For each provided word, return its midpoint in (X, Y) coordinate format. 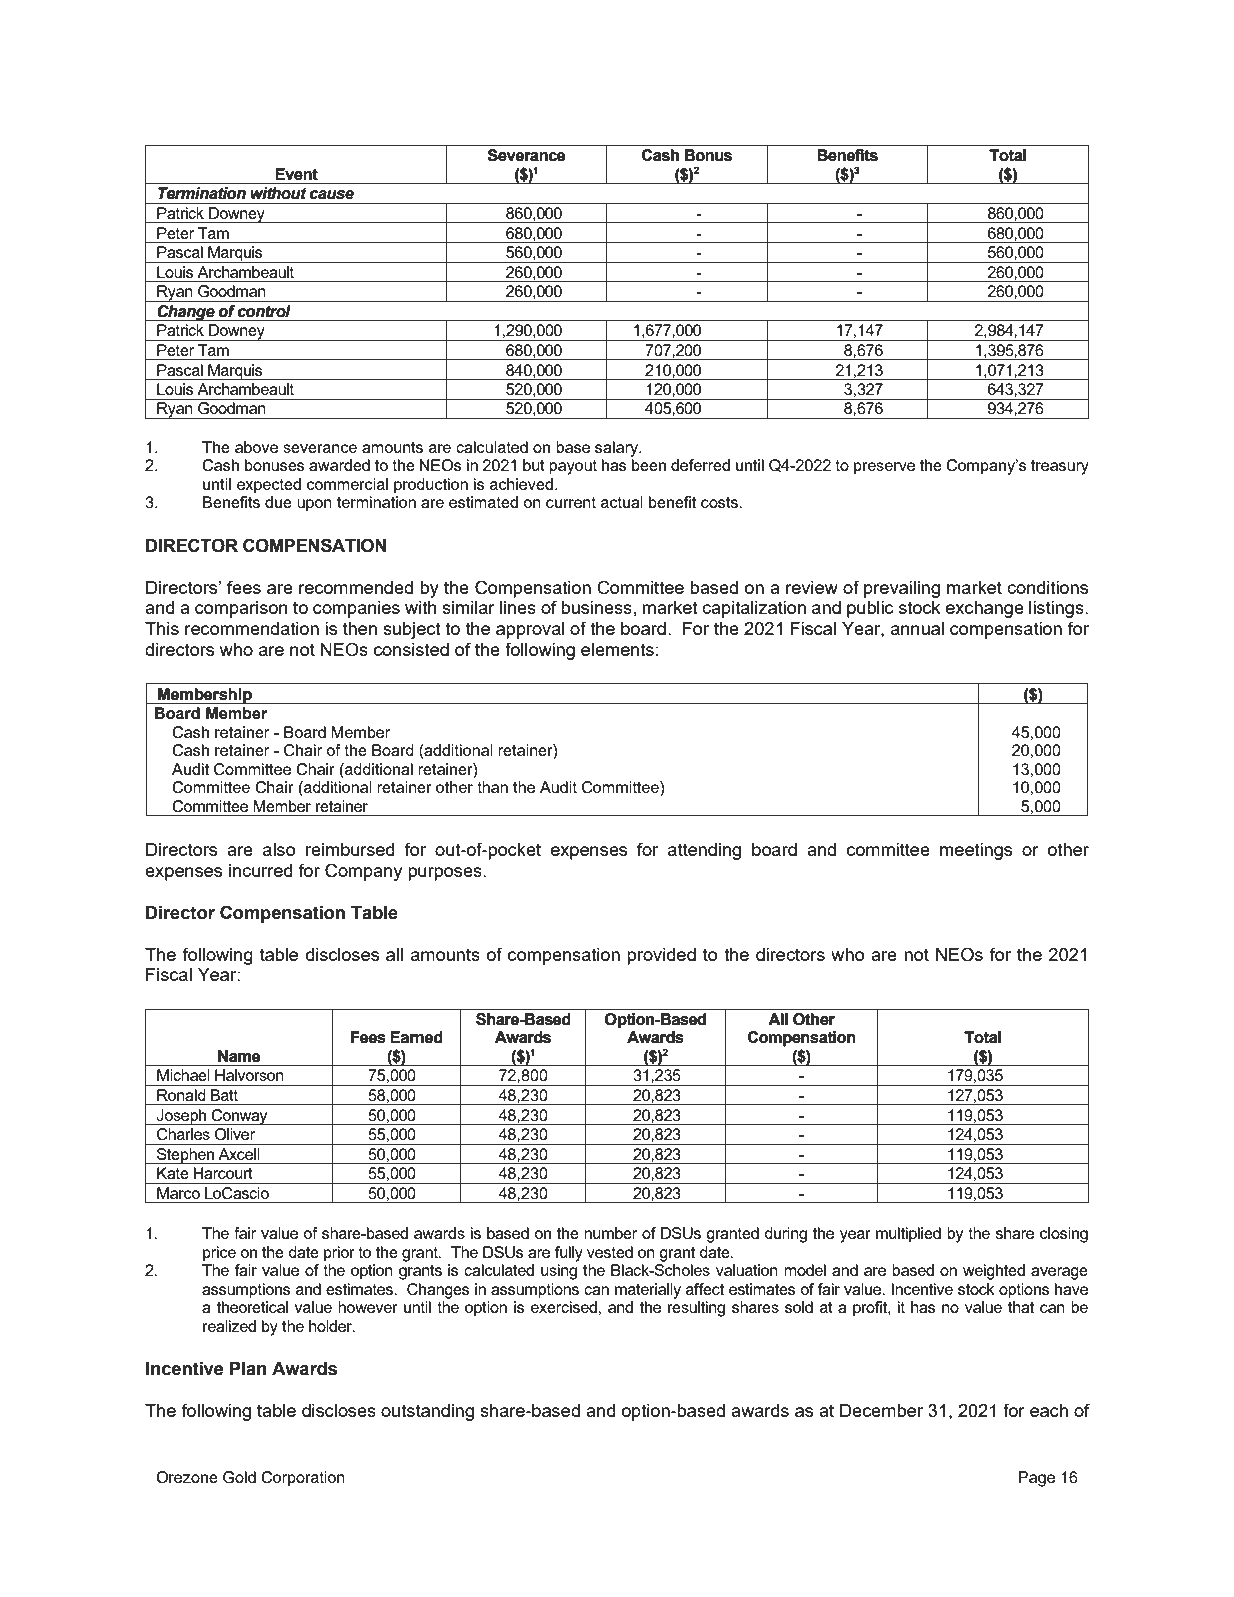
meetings (976, 851)
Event (296, 174)
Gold (239, 1477)
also (279, 849)
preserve (884, 468)
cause (332, 195)
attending (704, 851)
